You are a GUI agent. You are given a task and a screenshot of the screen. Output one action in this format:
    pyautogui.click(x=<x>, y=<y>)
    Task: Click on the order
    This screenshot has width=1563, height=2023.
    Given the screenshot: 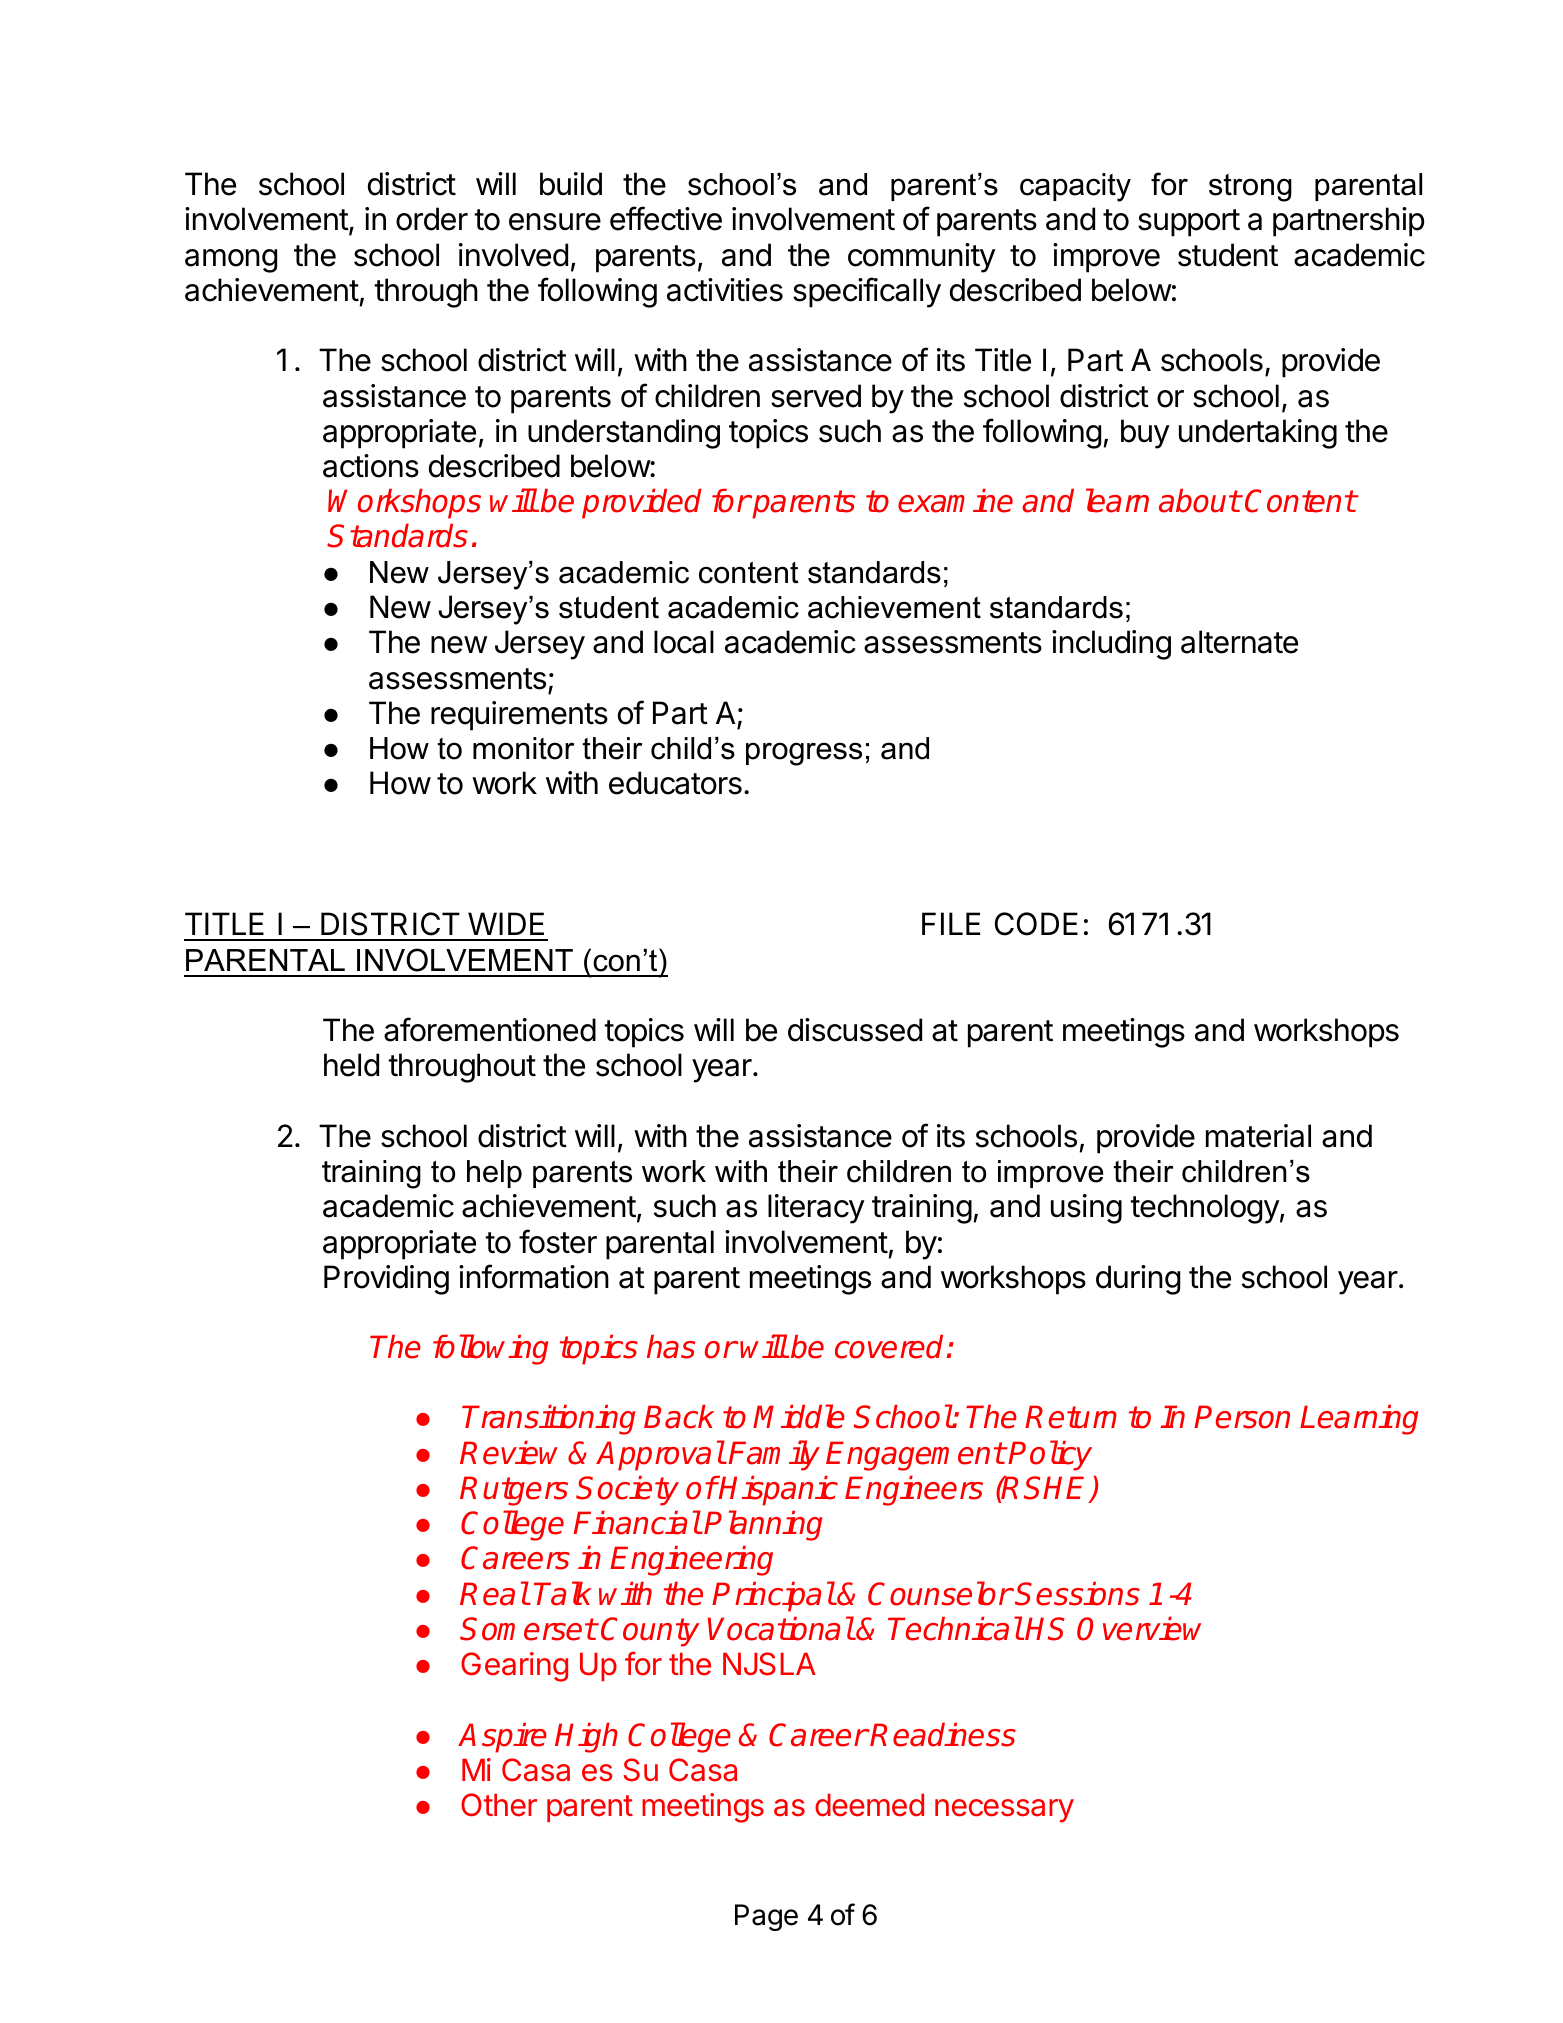 What is the action you would take?
    pyautogui.click(x=432, y=219)
